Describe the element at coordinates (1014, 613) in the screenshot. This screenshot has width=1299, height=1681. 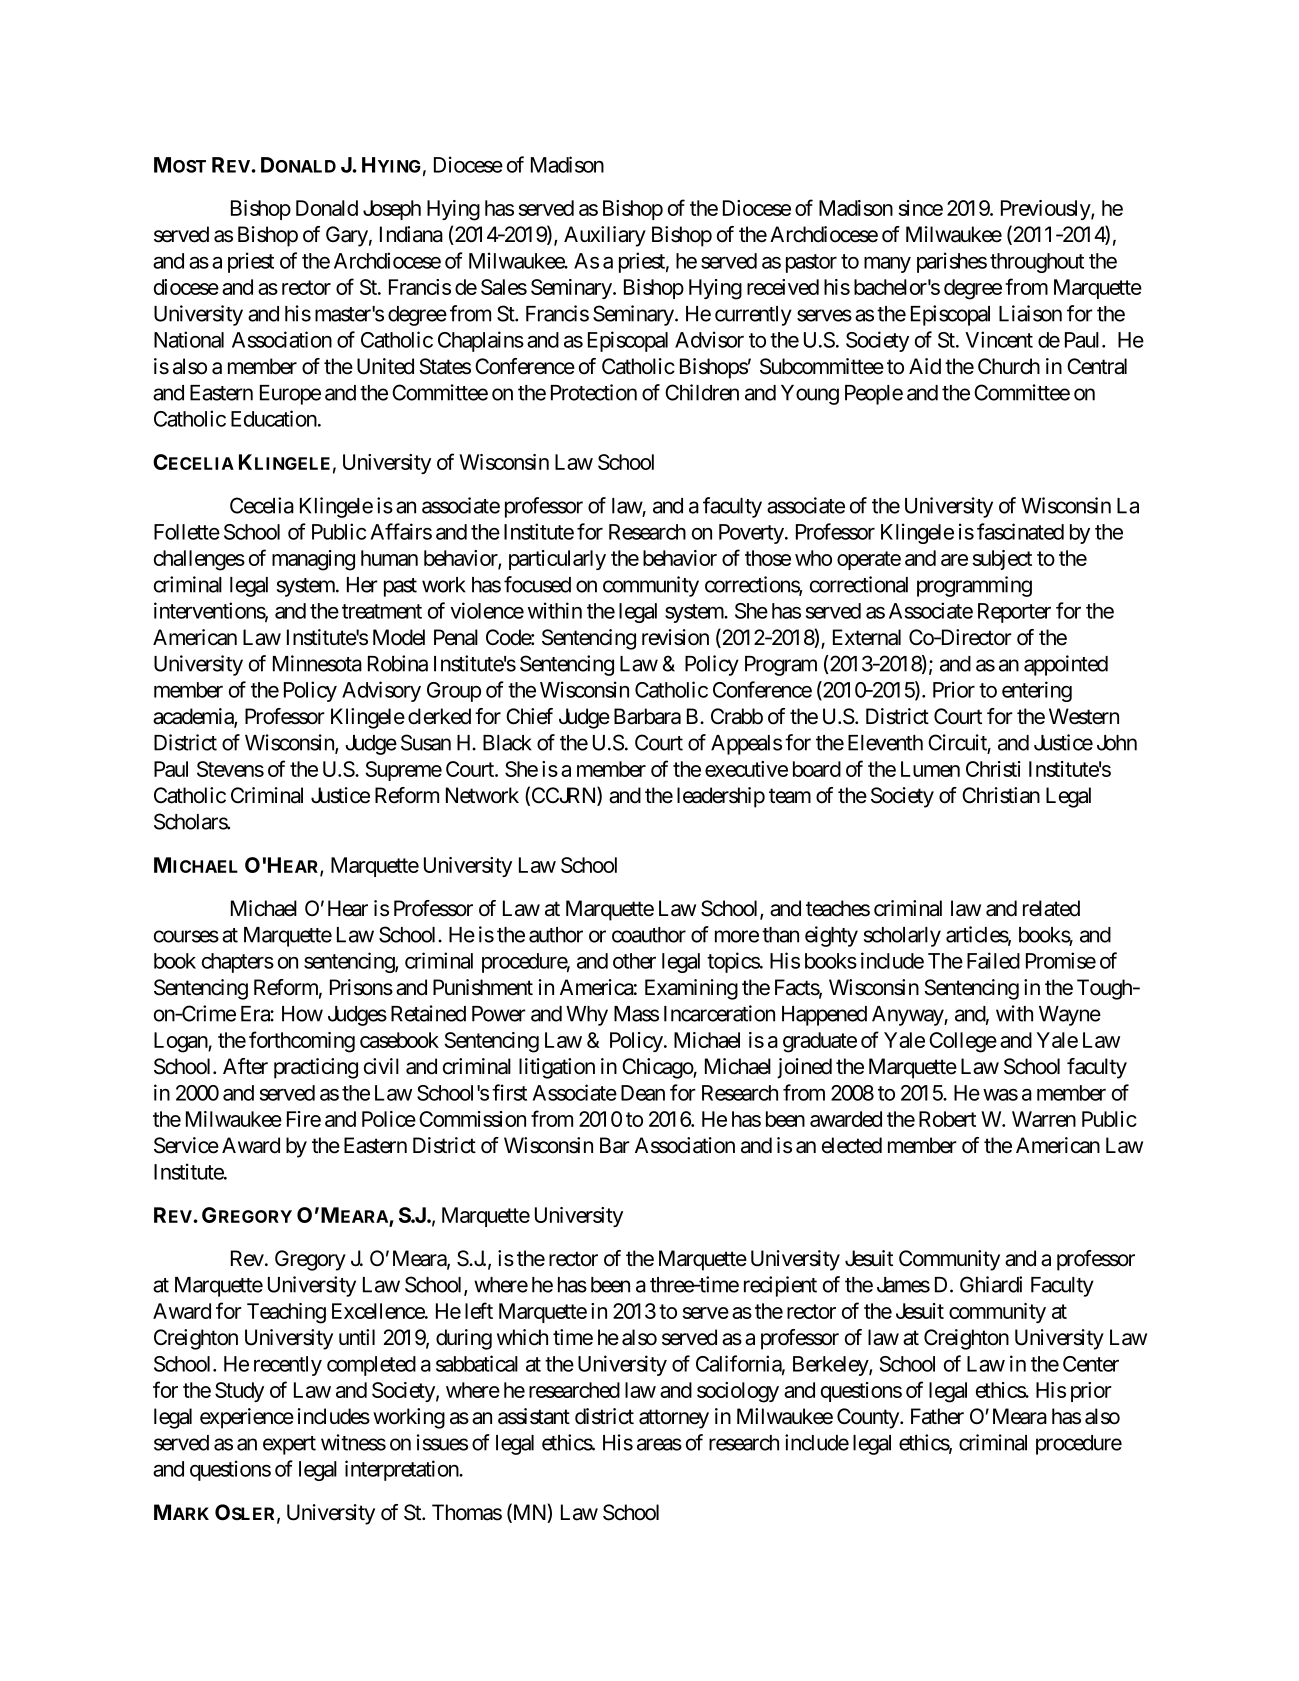
I see `Reporter` at that location.
